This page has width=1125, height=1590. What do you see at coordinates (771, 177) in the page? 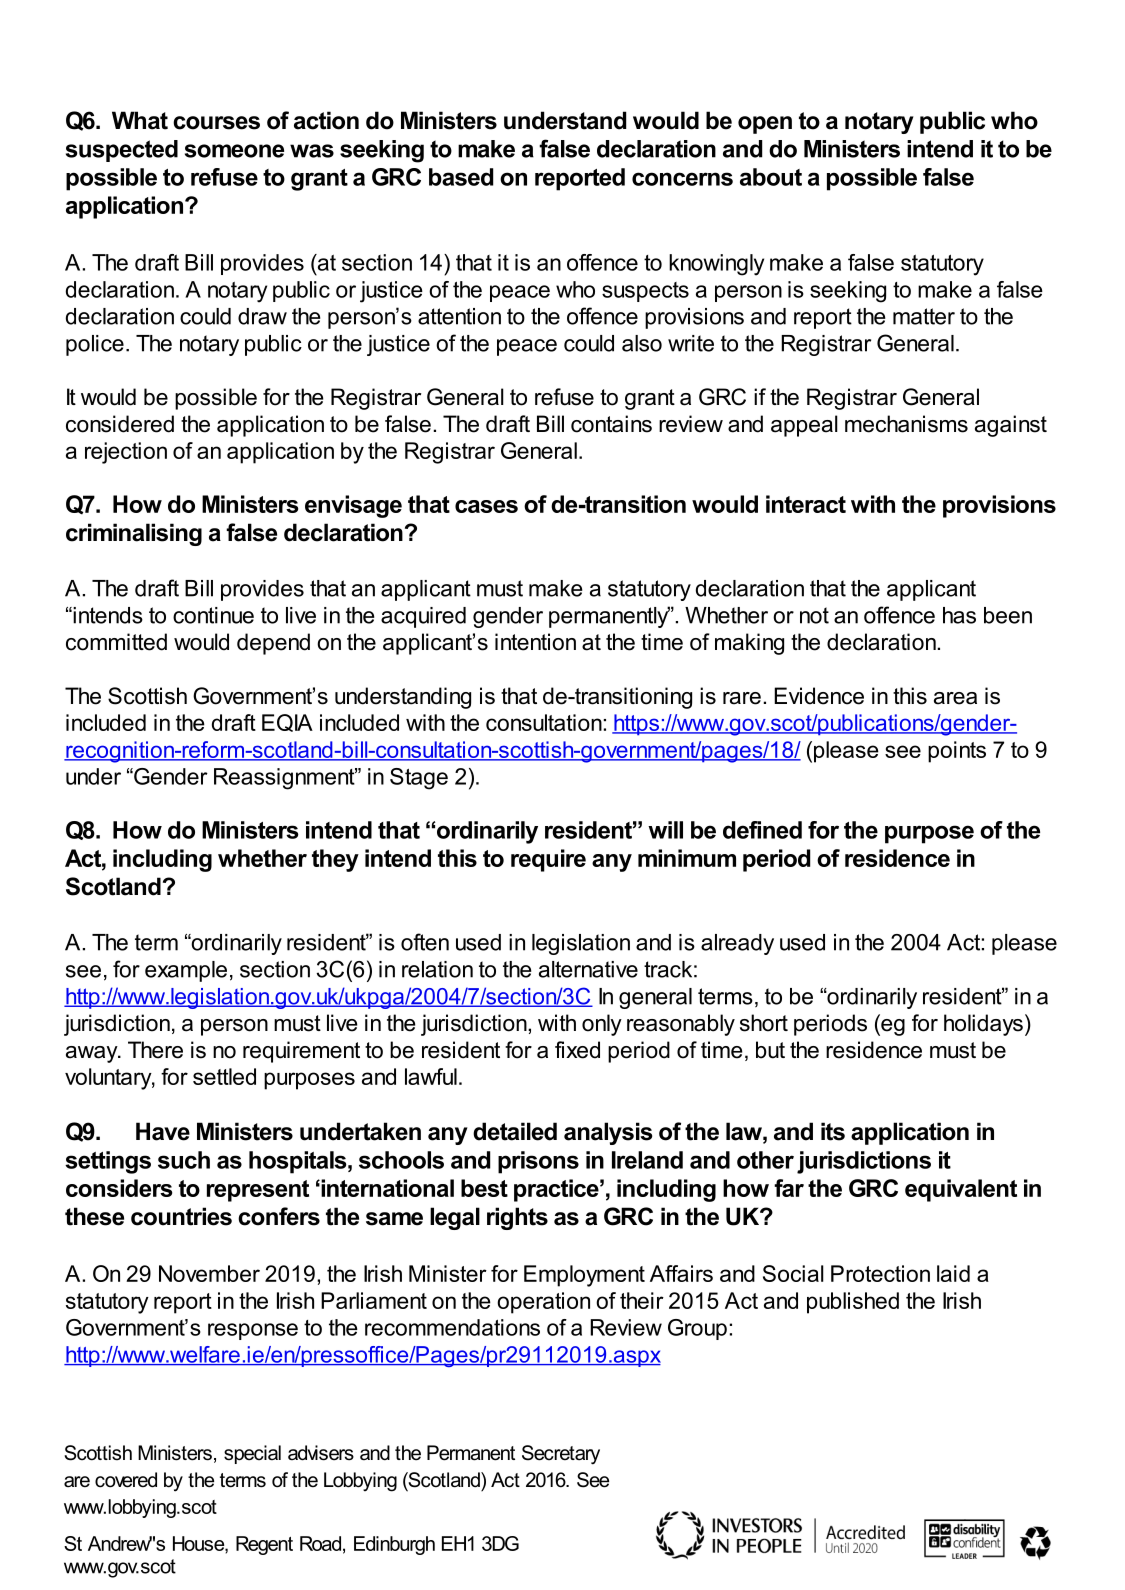
I see `about` at bounding box center [771, 177].
